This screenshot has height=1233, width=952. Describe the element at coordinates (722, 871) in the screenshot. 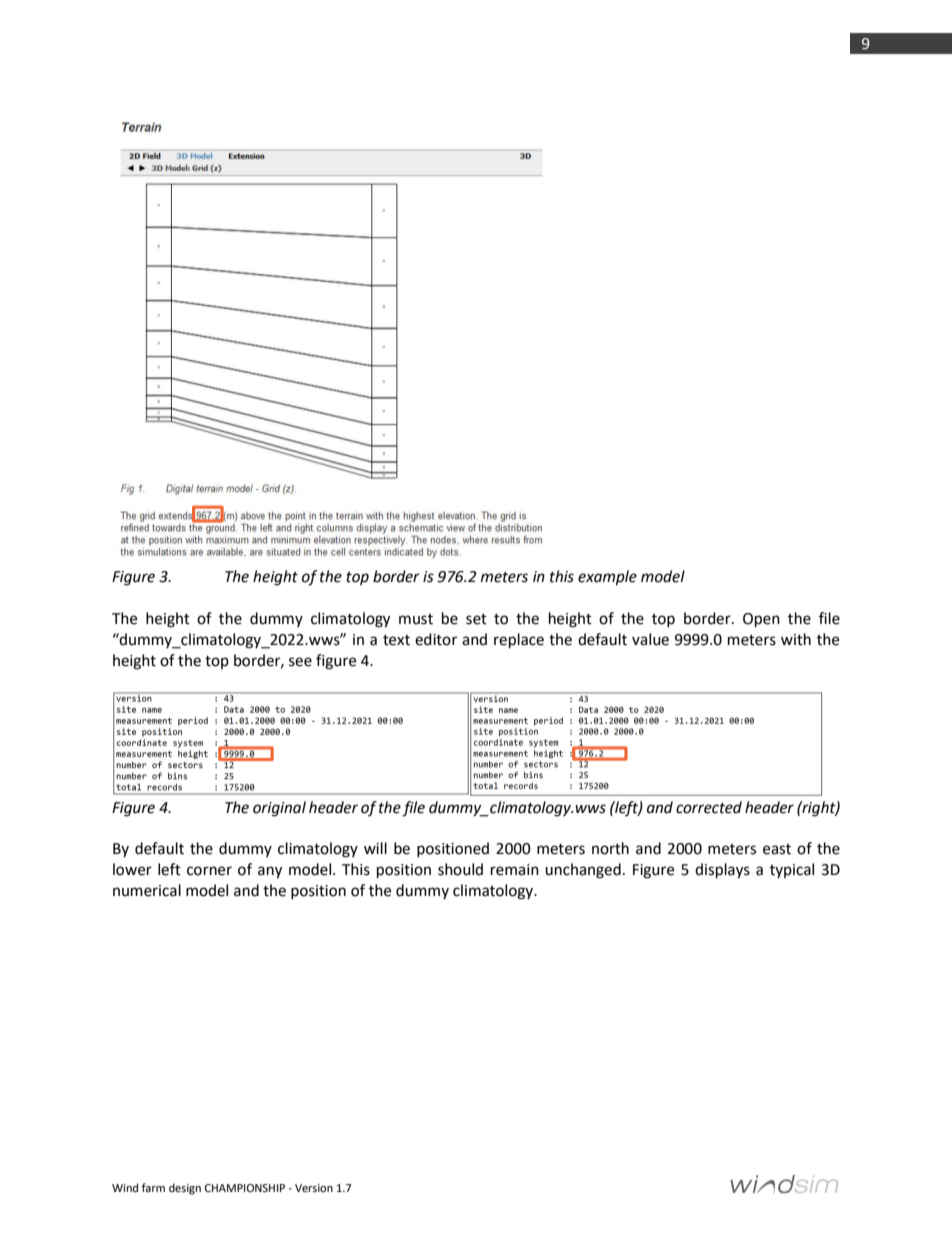

I see `displays` at that location.
